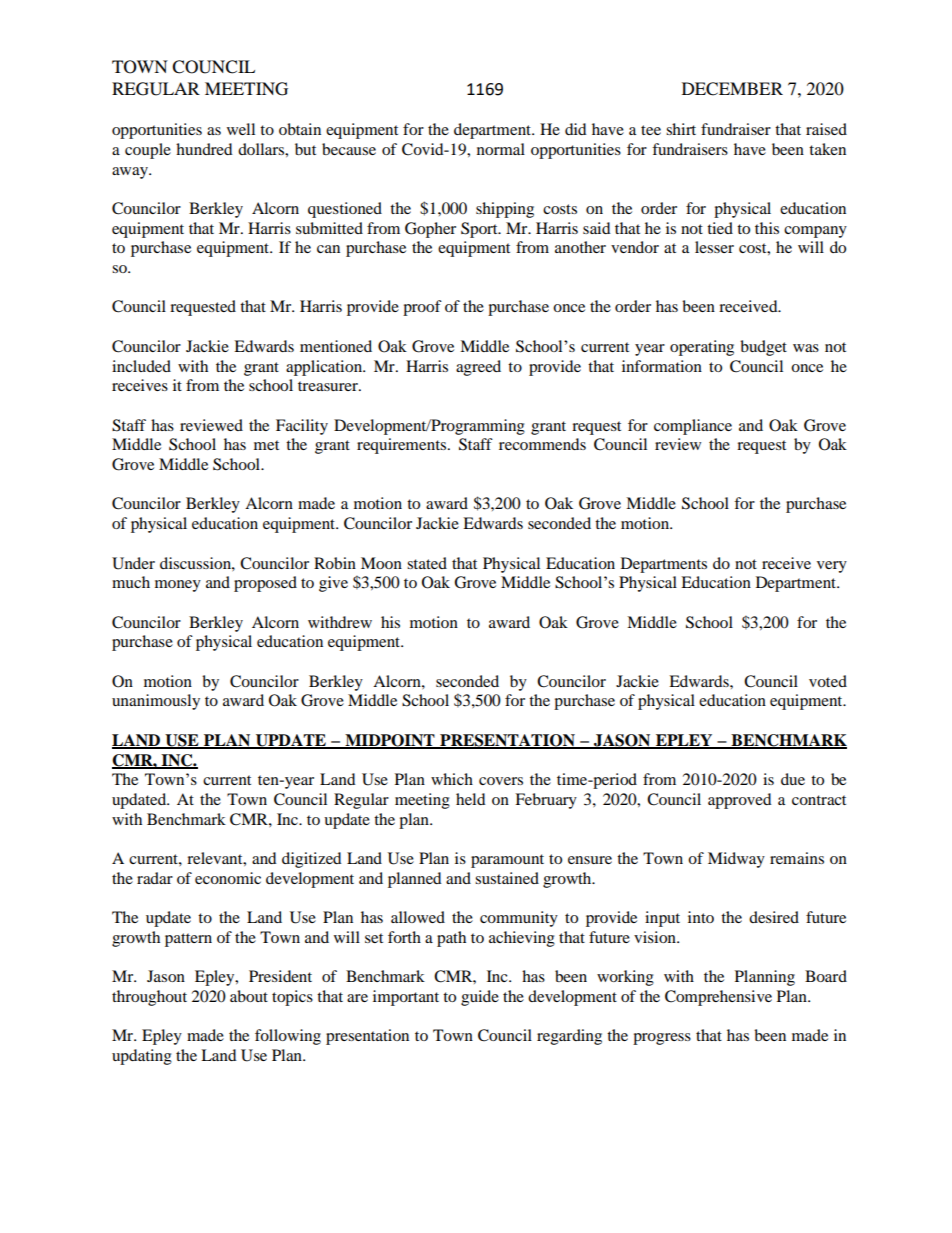 This screenshot has height=1233, width=952. I want to click on very, so click(832, 567).
